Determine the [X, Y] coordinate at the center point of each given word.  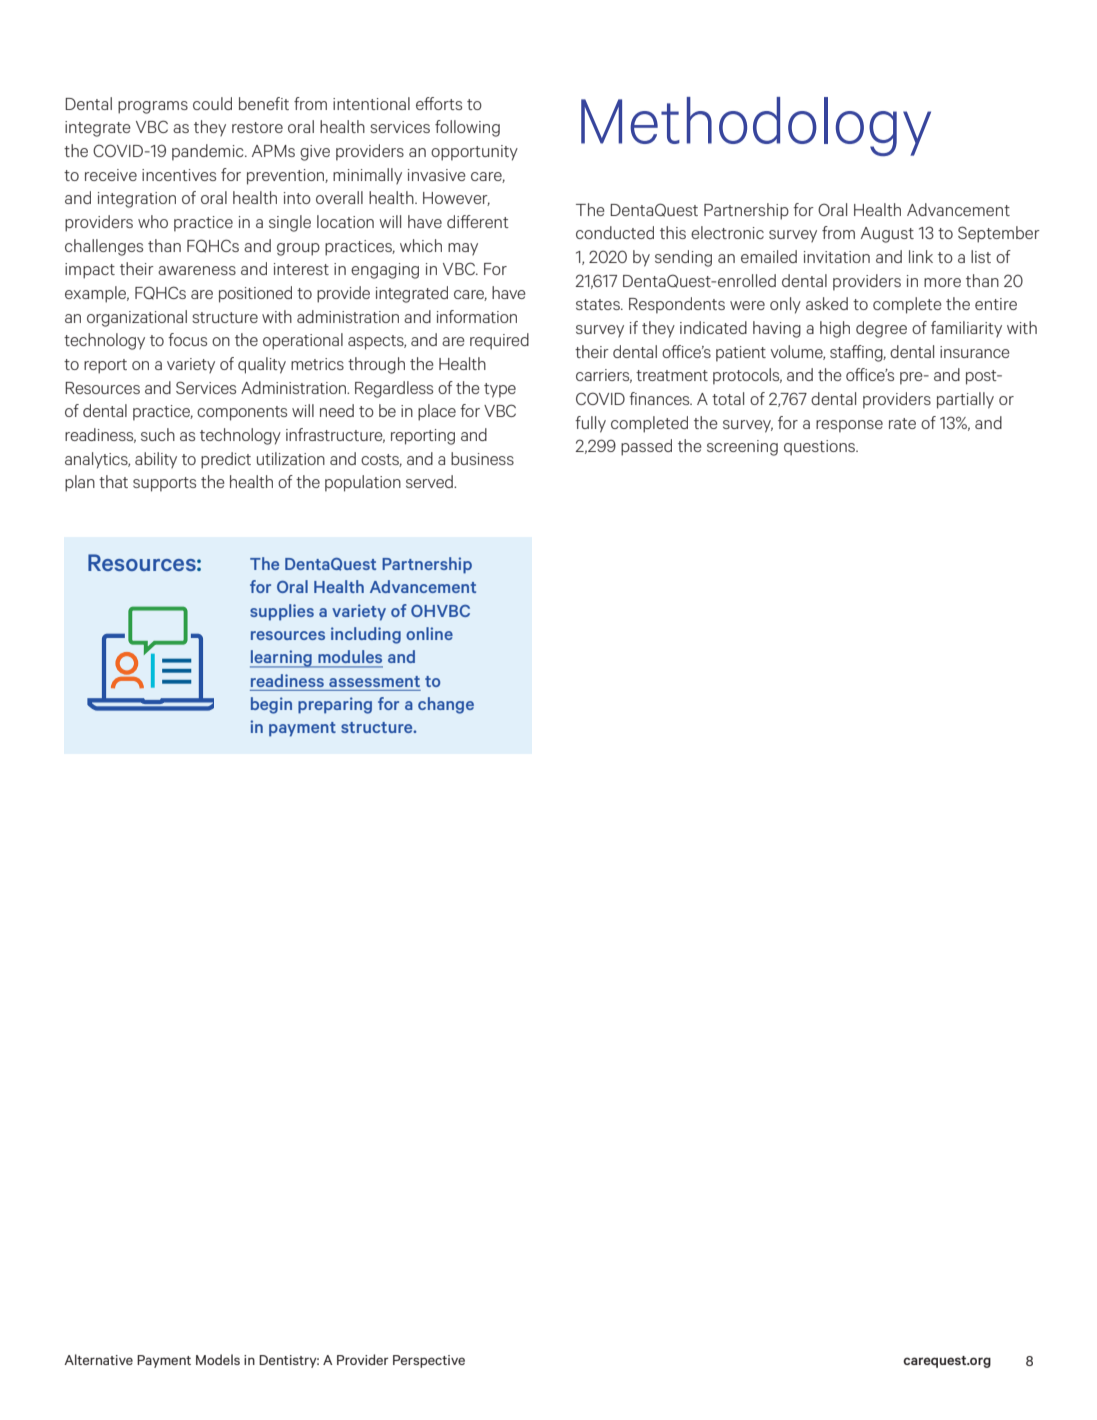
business [482, 458]
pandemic [209, 152]
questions [821, 448]
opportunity [474, 153]
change [446, 705]
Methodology [756, 126]
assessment [374, 681]
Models [218, 1359]
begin [271, 705]
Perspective [429, 1361]
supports [164, 484]
